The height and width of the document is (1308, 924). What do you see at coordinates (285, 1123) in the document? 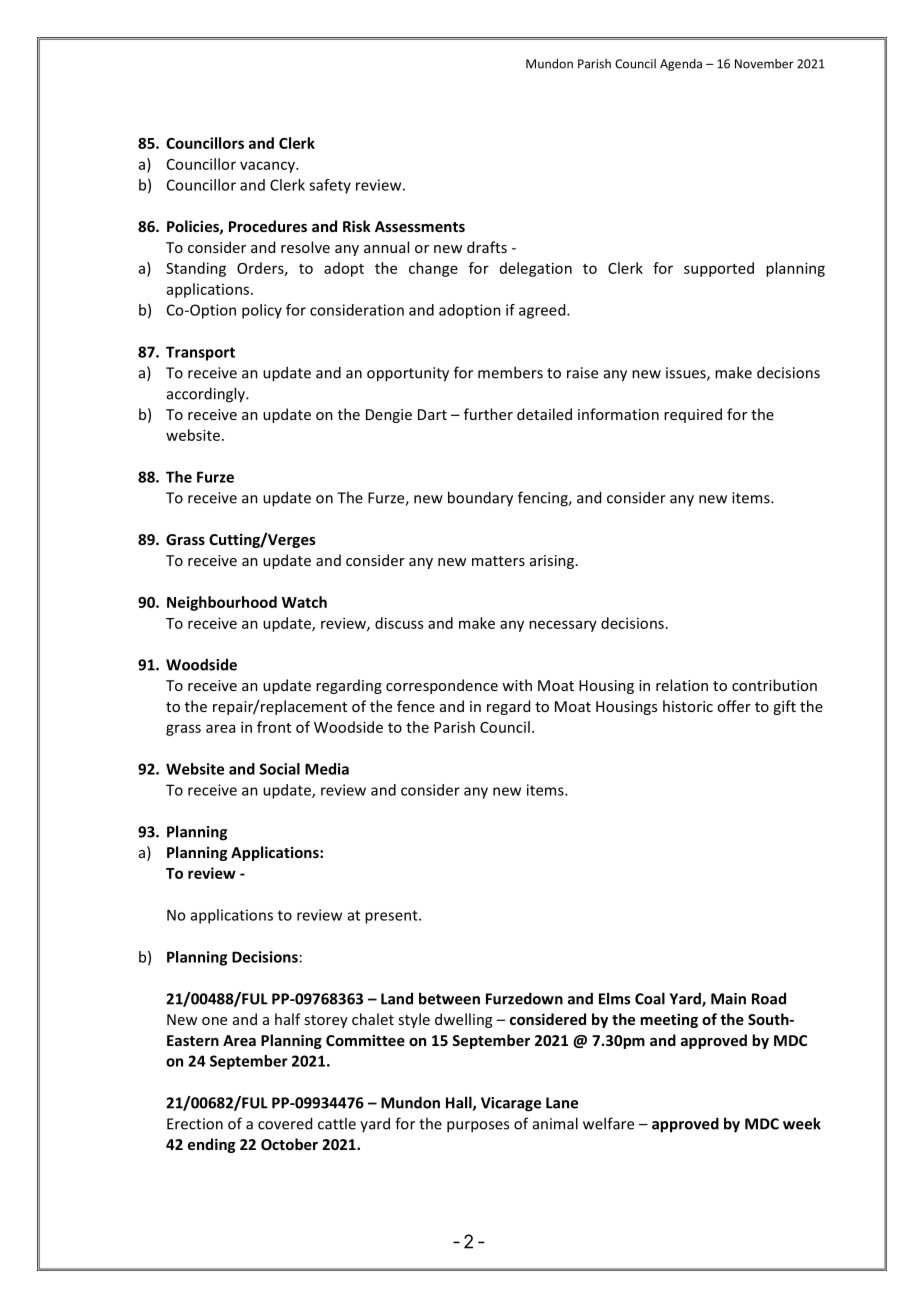
I see `covered` at bounding box center [285, 1123].
